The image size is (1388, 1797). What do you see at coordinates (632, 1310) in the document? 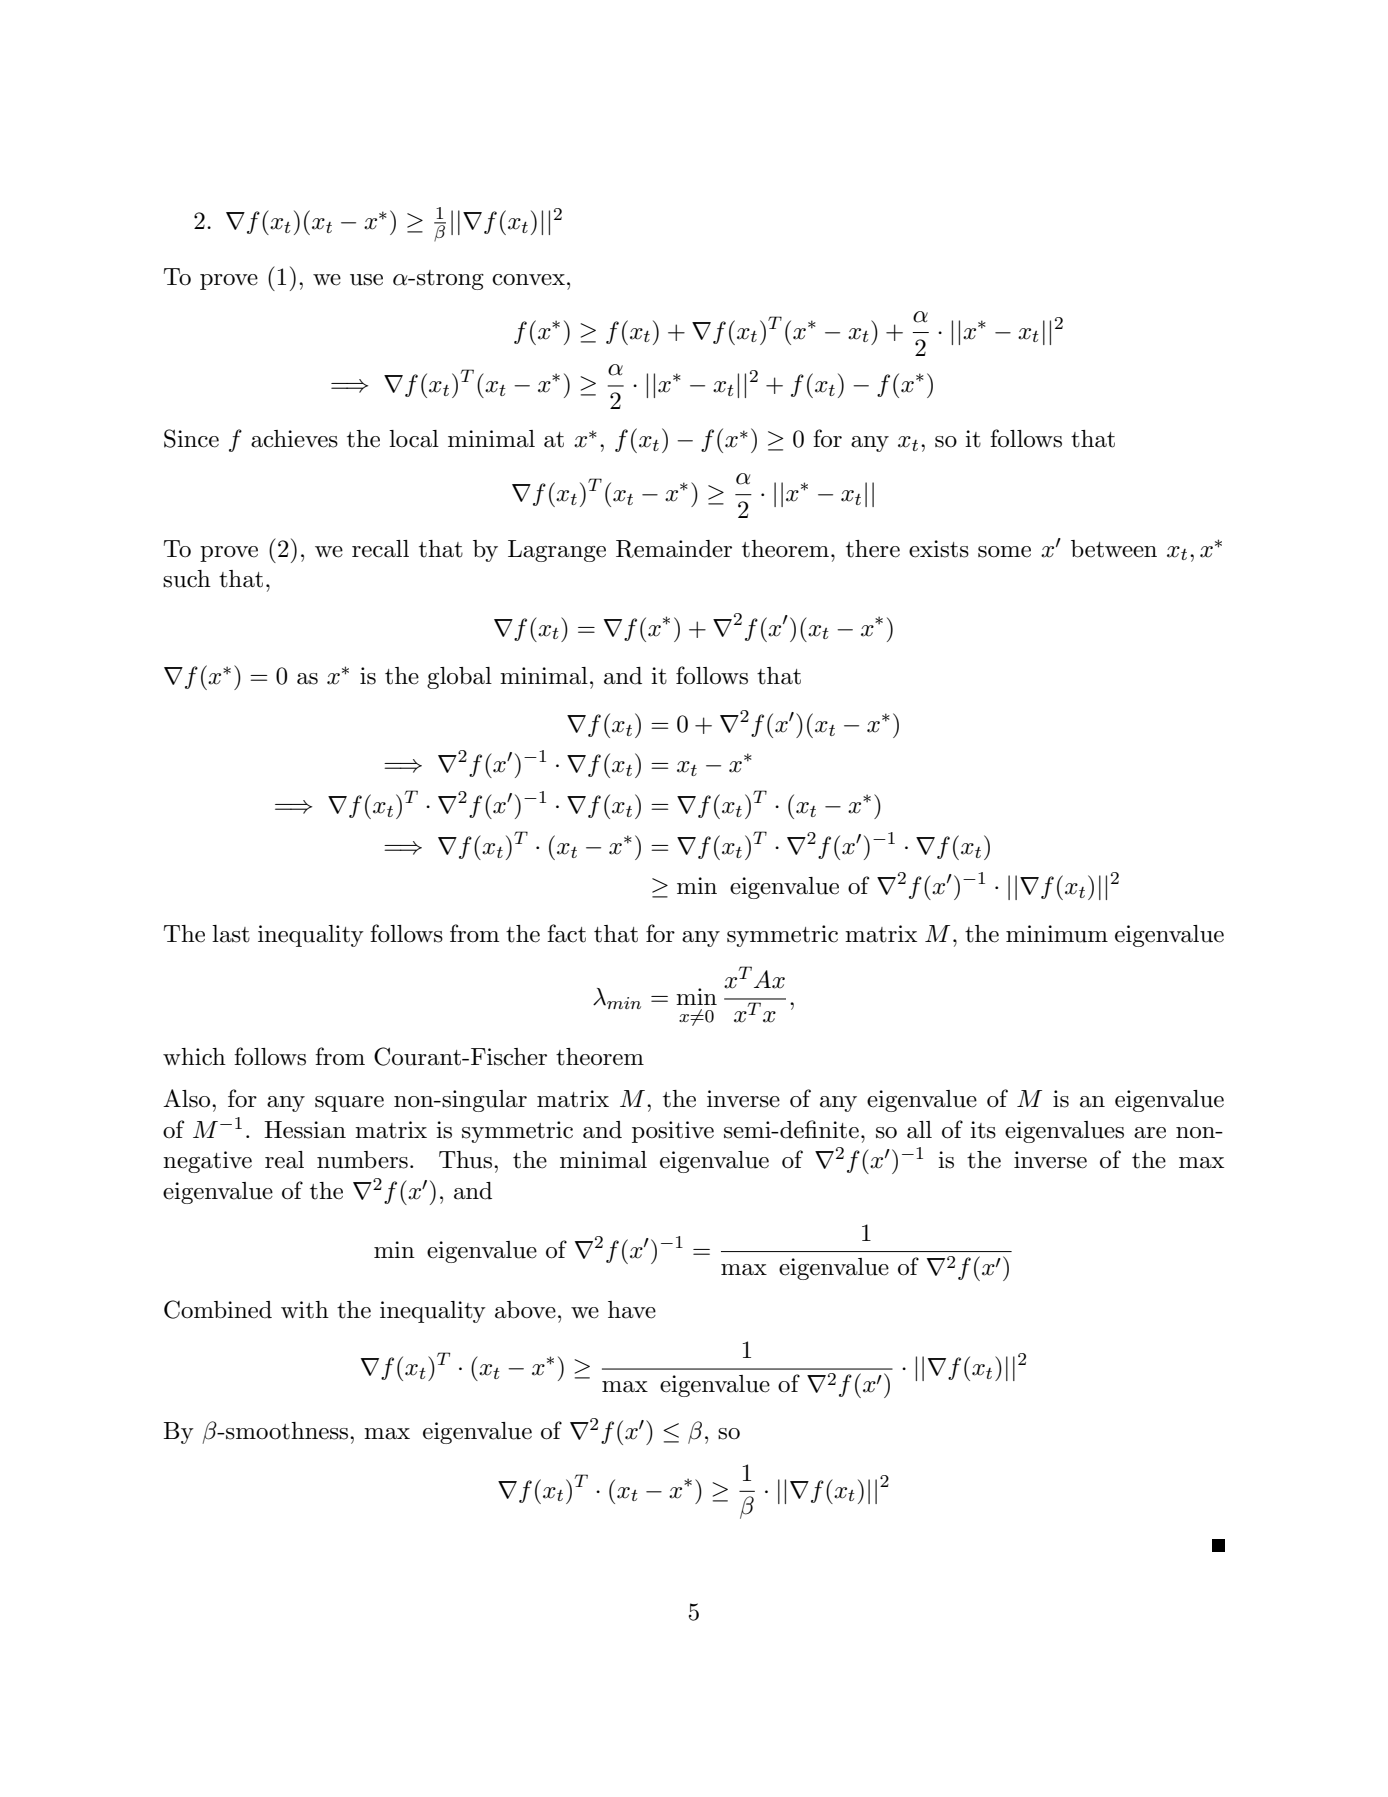
I see `have` at bounding box center [632, 1310].
